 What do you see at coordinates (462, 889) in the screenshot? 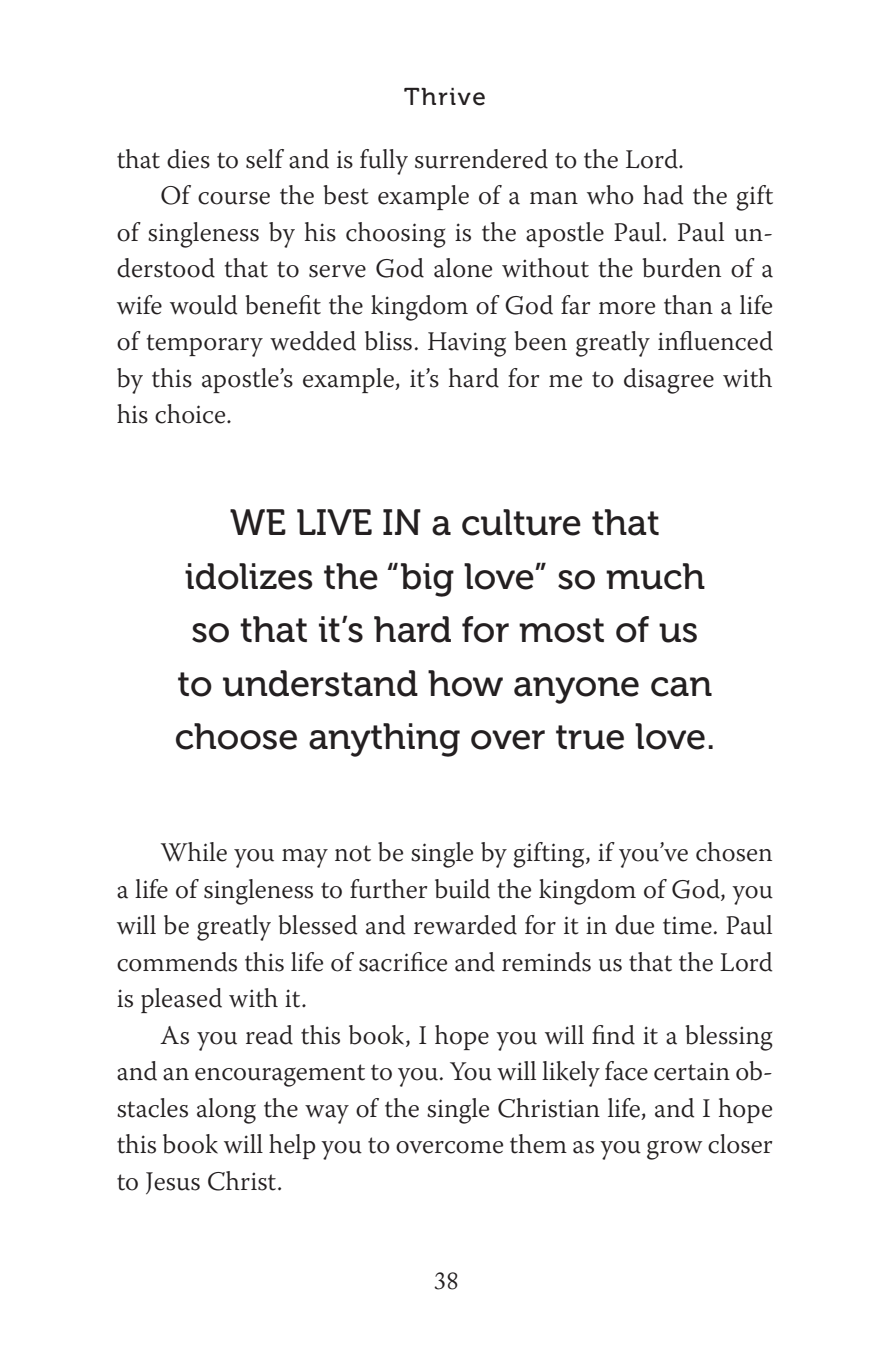
I see `build` at bounding box center [462, 889].
